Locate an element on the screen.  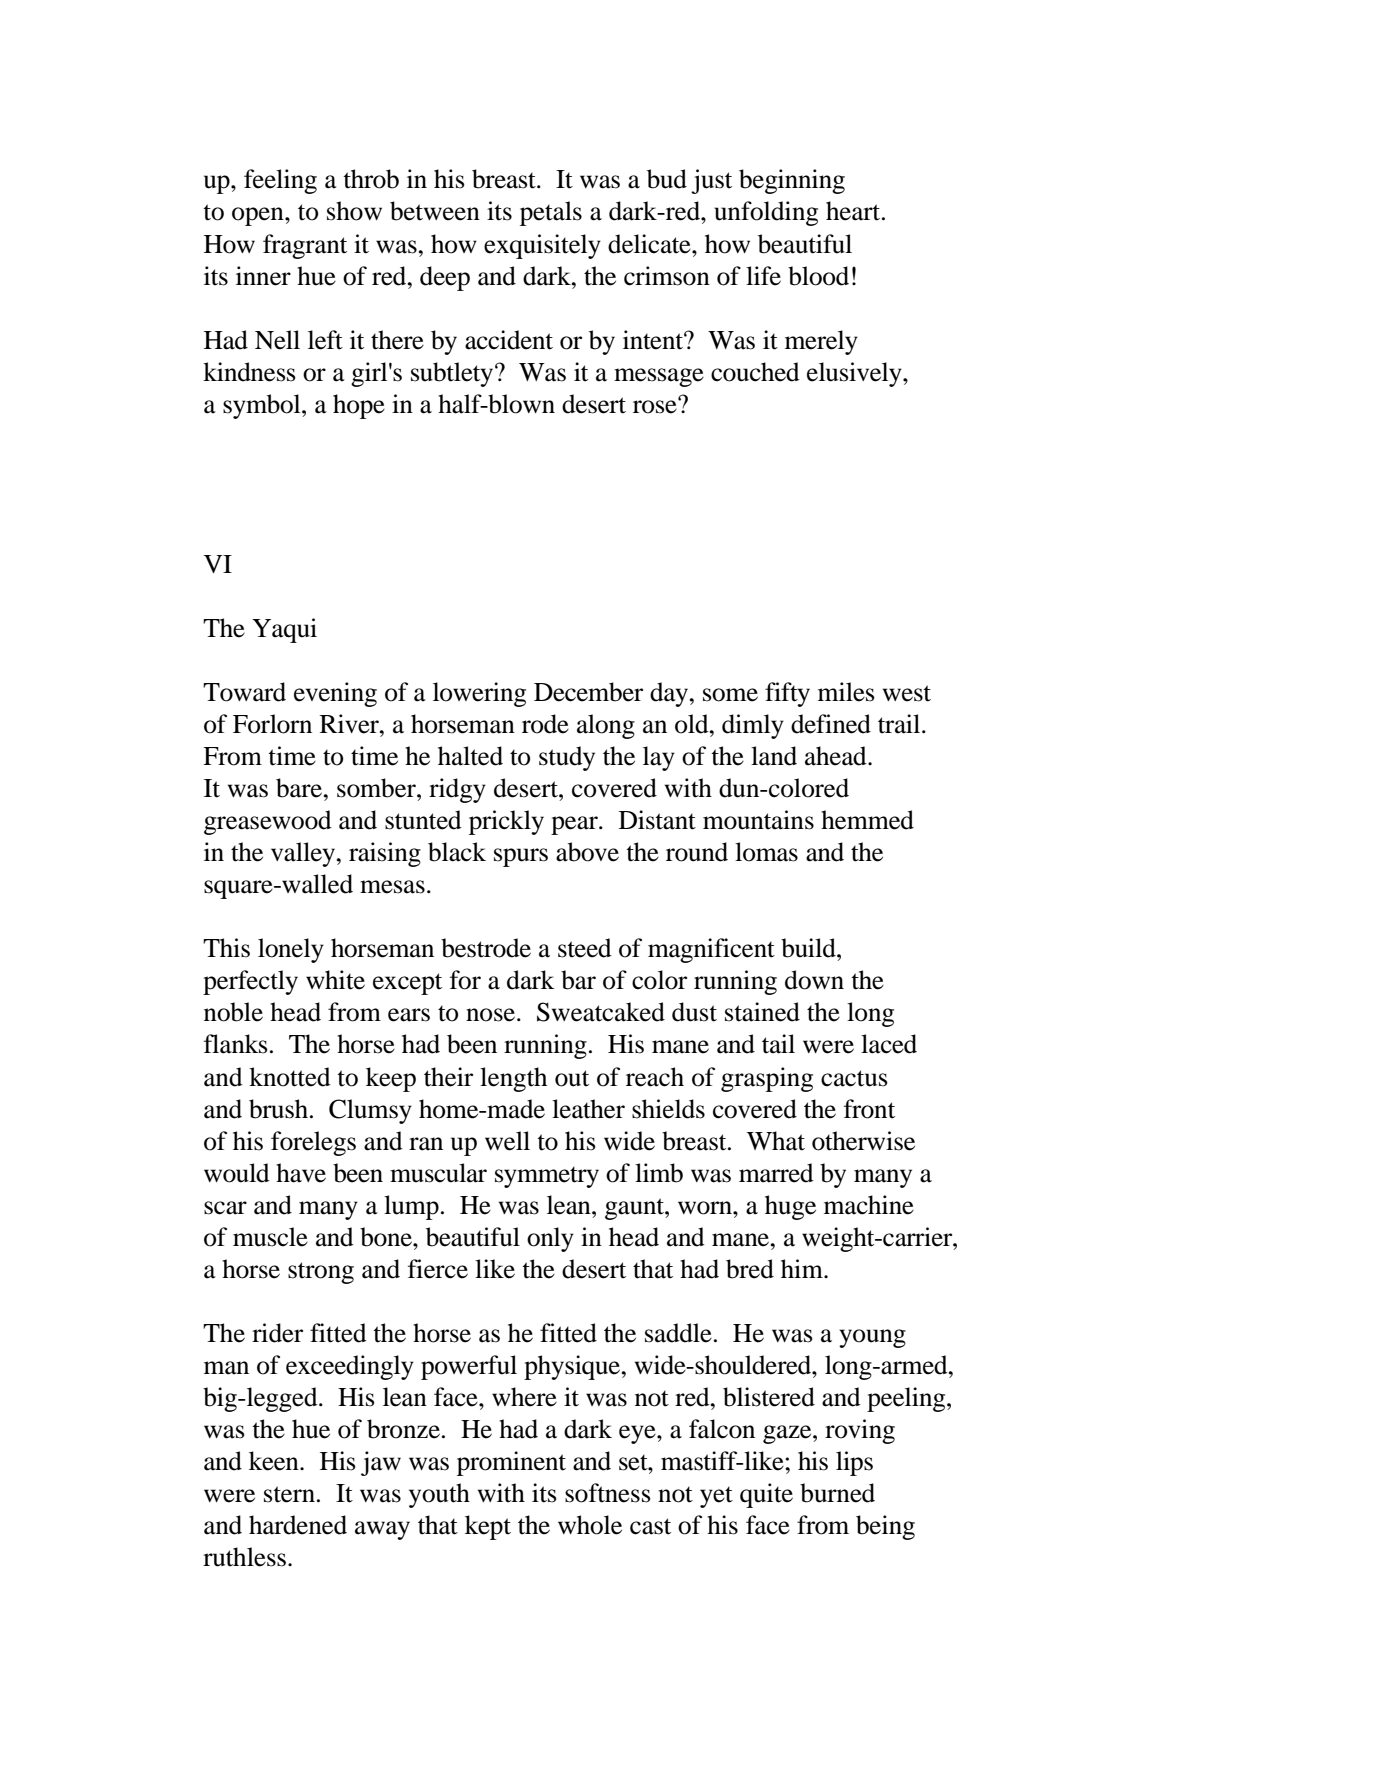
whole is located at coordinates (590, 1525).
